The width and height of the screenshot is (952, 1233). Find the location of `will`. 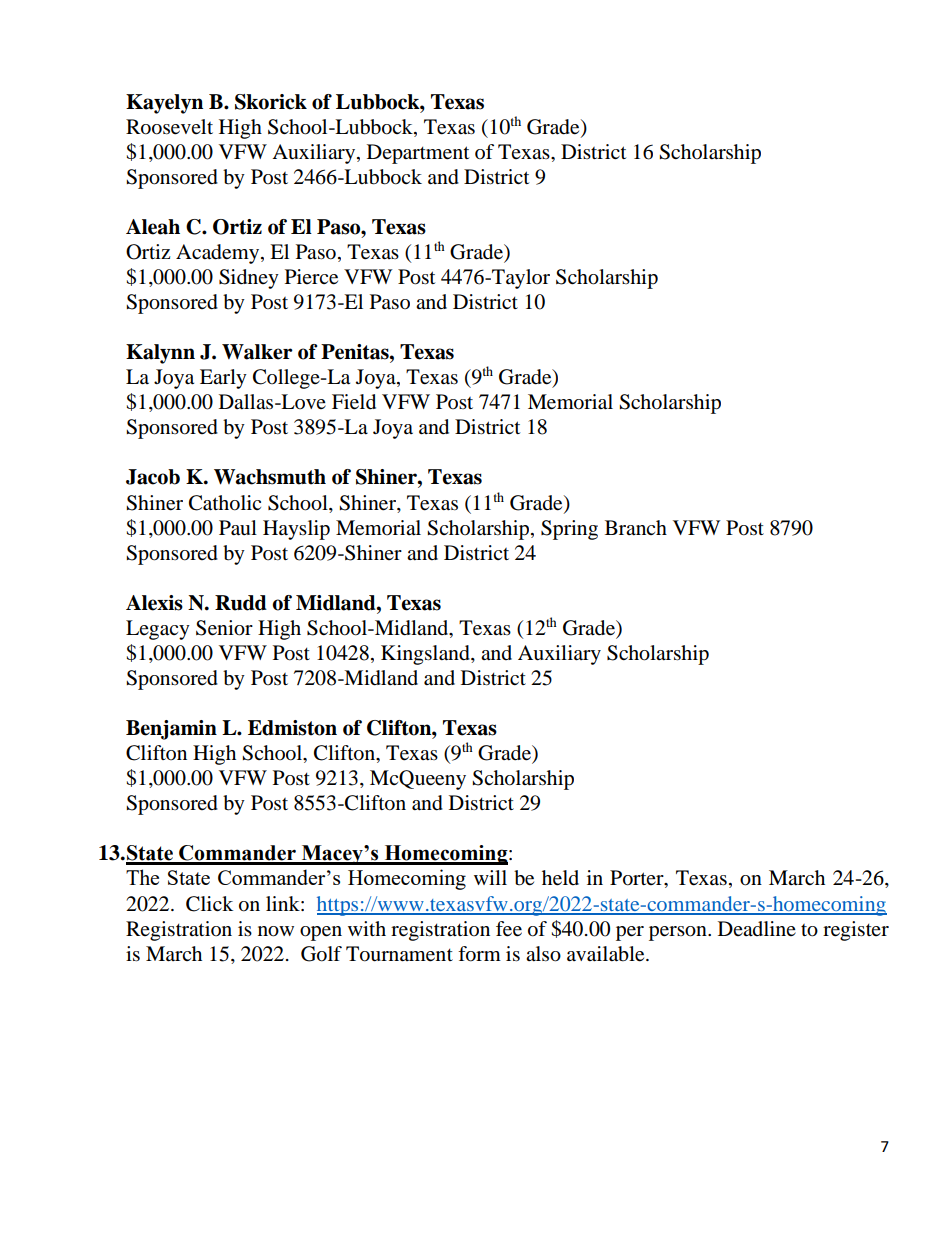

will is located at coordinates (490, 877).
